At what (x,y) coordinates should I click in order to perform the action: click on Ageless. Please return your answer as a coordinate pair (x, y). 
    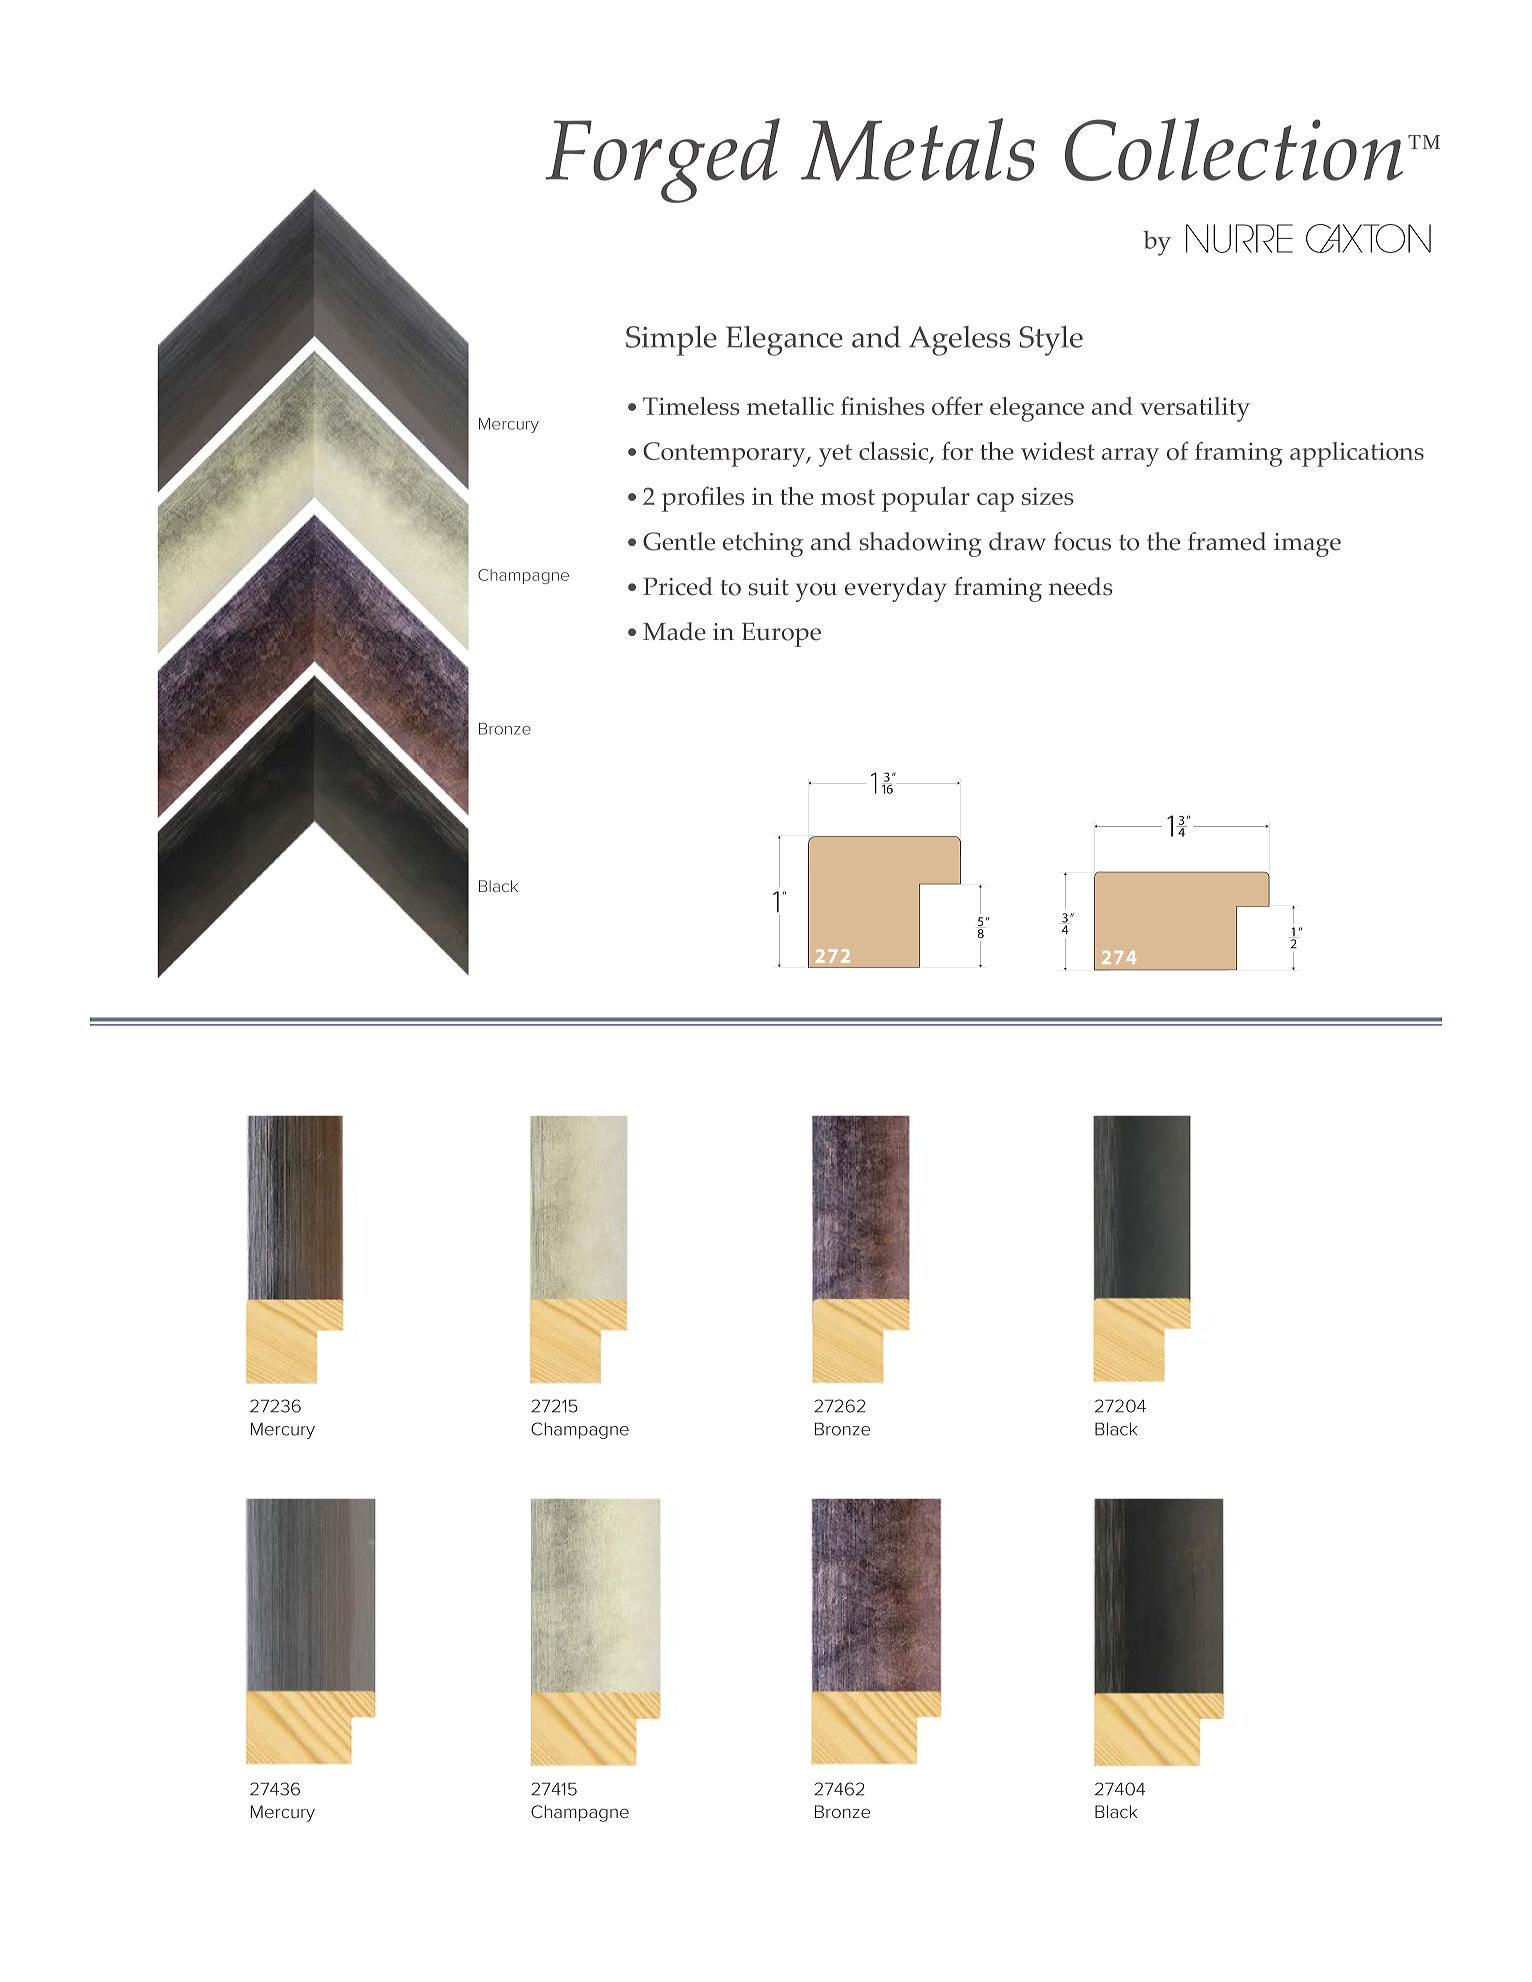
    Looking at the image, I should click on (959, 341).
